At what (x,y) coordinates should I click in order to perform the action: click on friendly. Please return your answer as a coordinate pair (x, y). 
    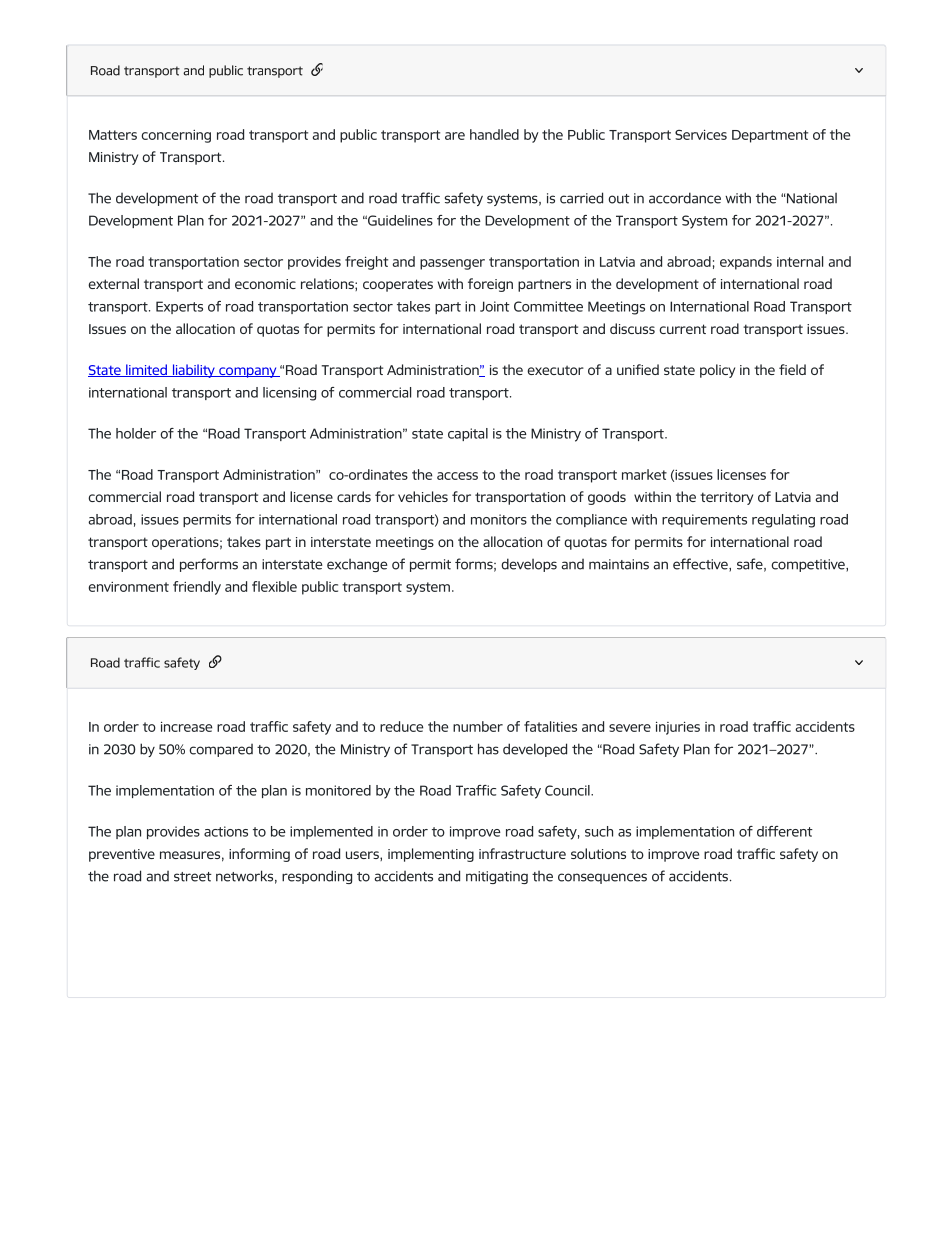
    Looking at the image, I should click on (197, 588).
